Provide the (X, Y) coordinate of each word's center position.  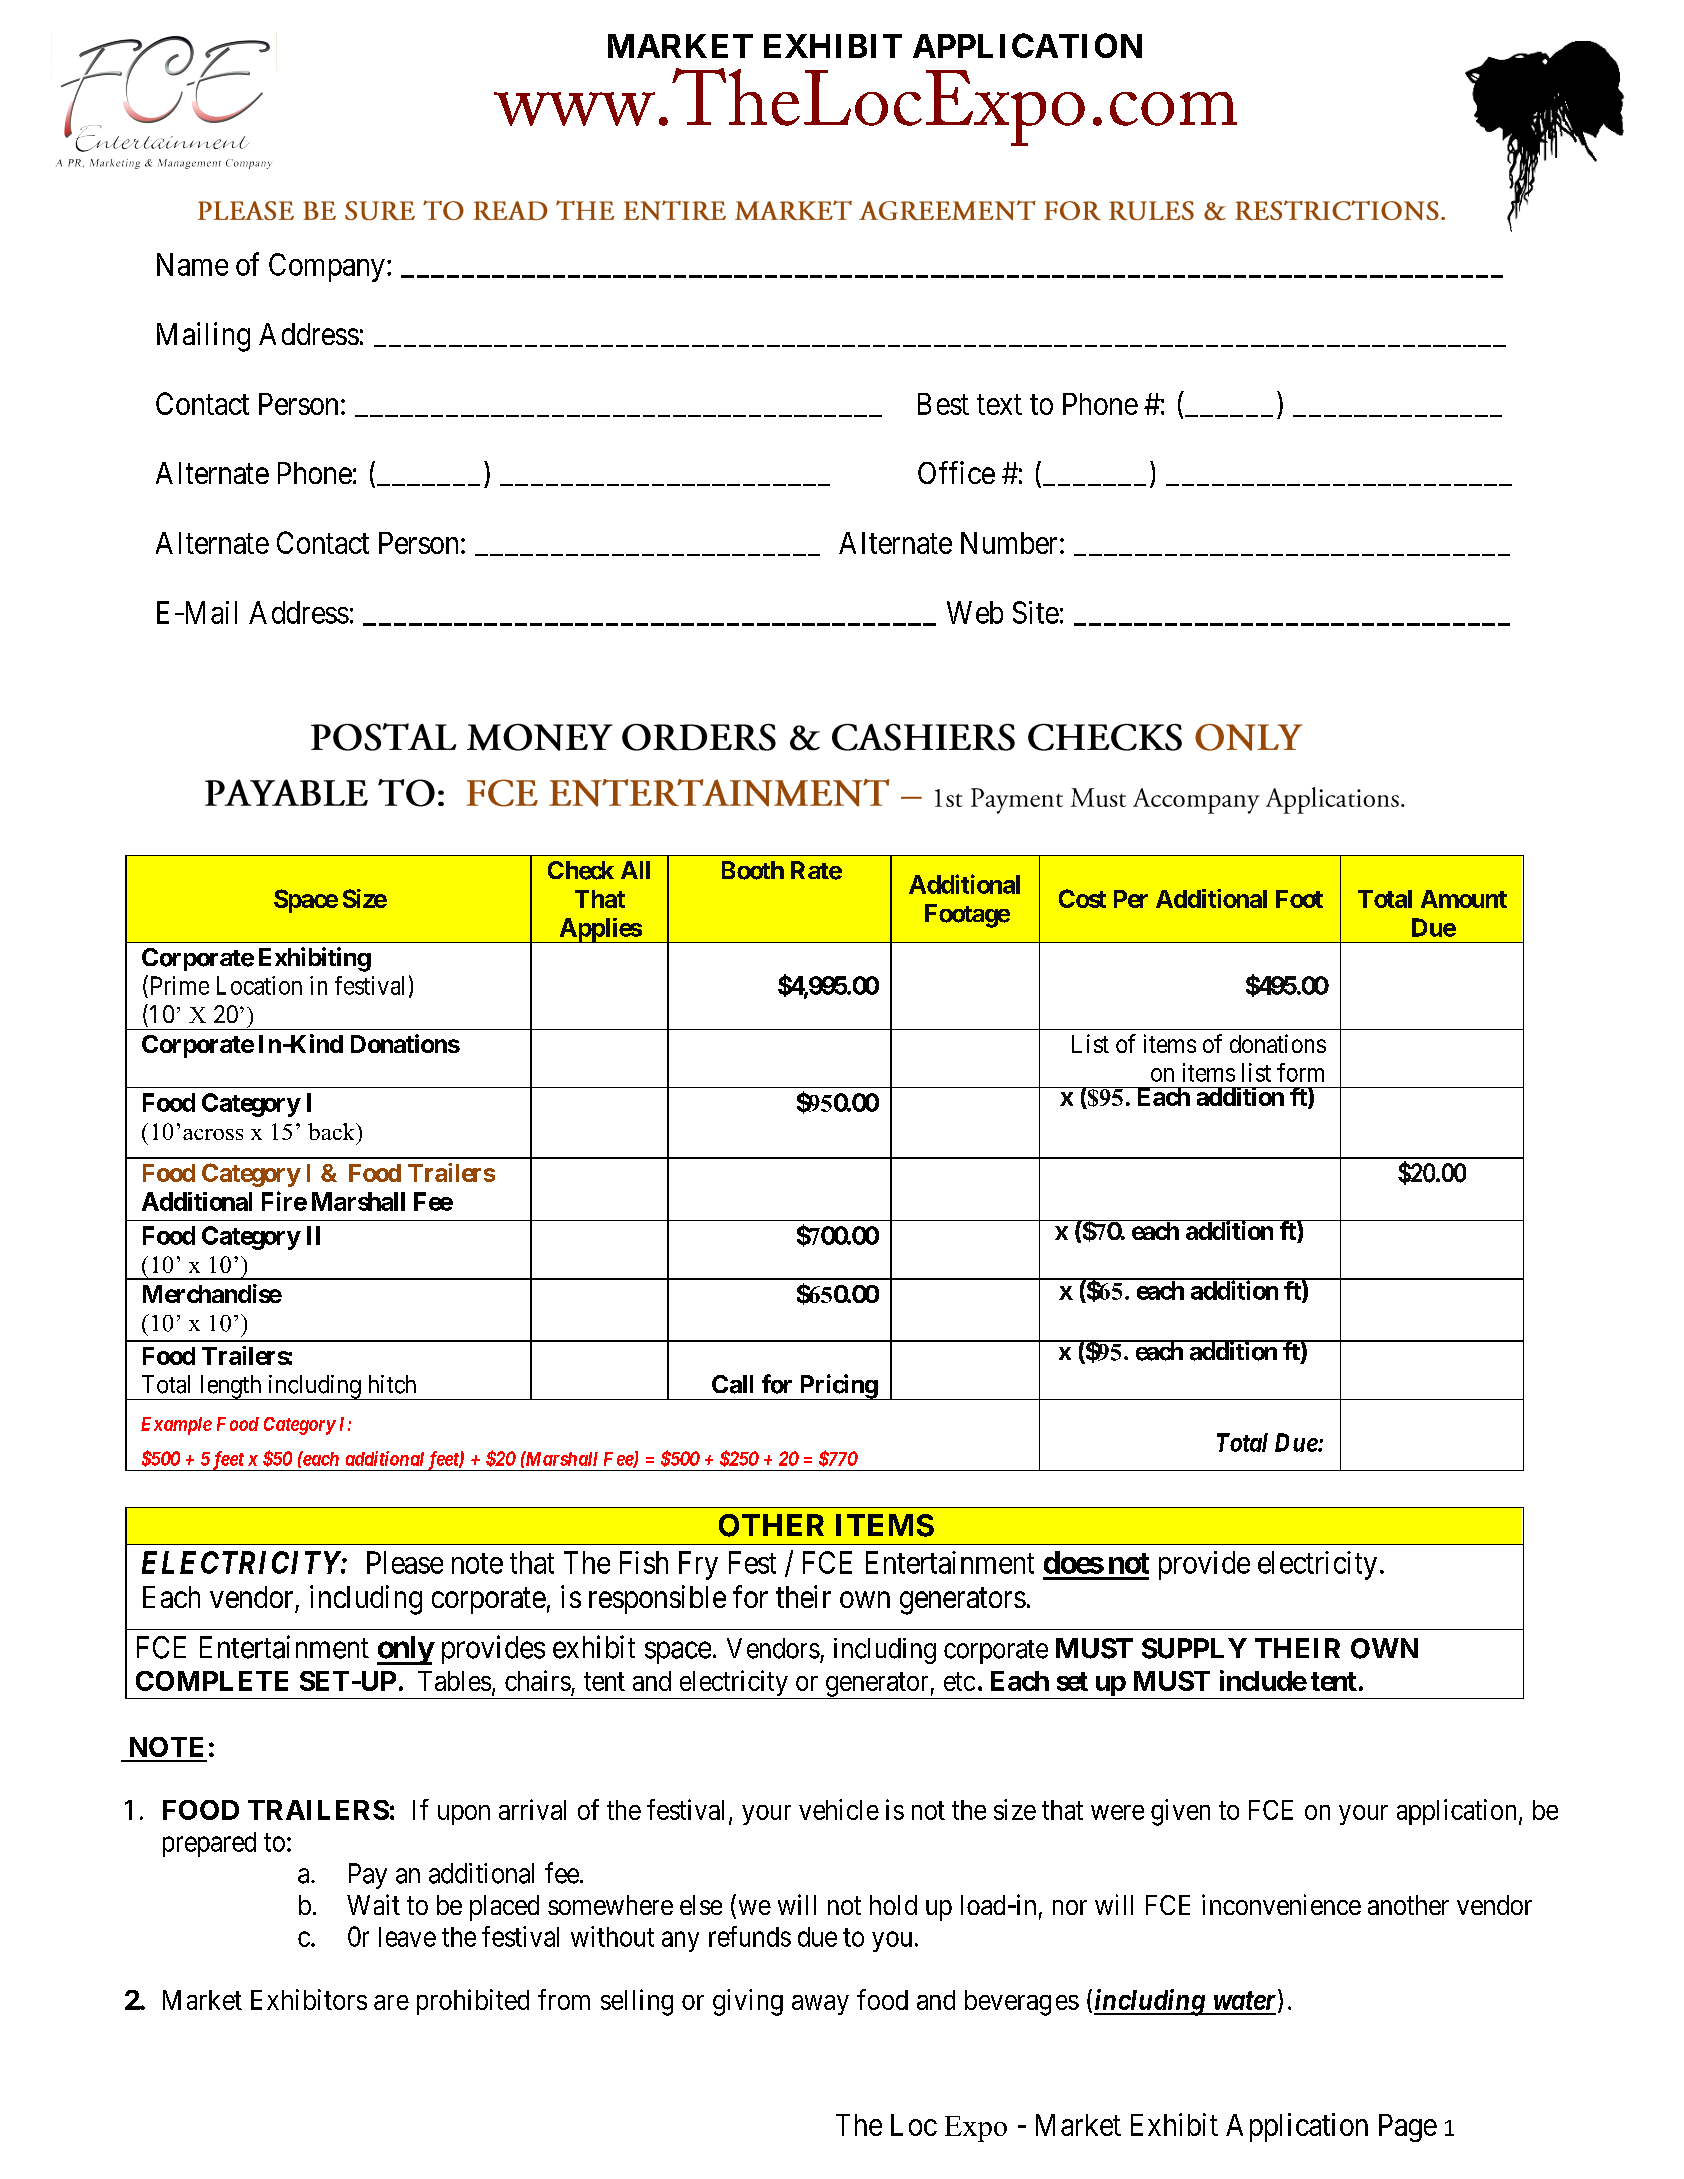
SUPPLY (1194, 1648)
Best (943, 404)
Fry (698, 1565)
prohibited (473, 2002)
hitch (392, 1384)
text (999, 405)
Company (327, 267)
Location (259, 985)
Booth (753, 870)
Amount (1464, 899)
